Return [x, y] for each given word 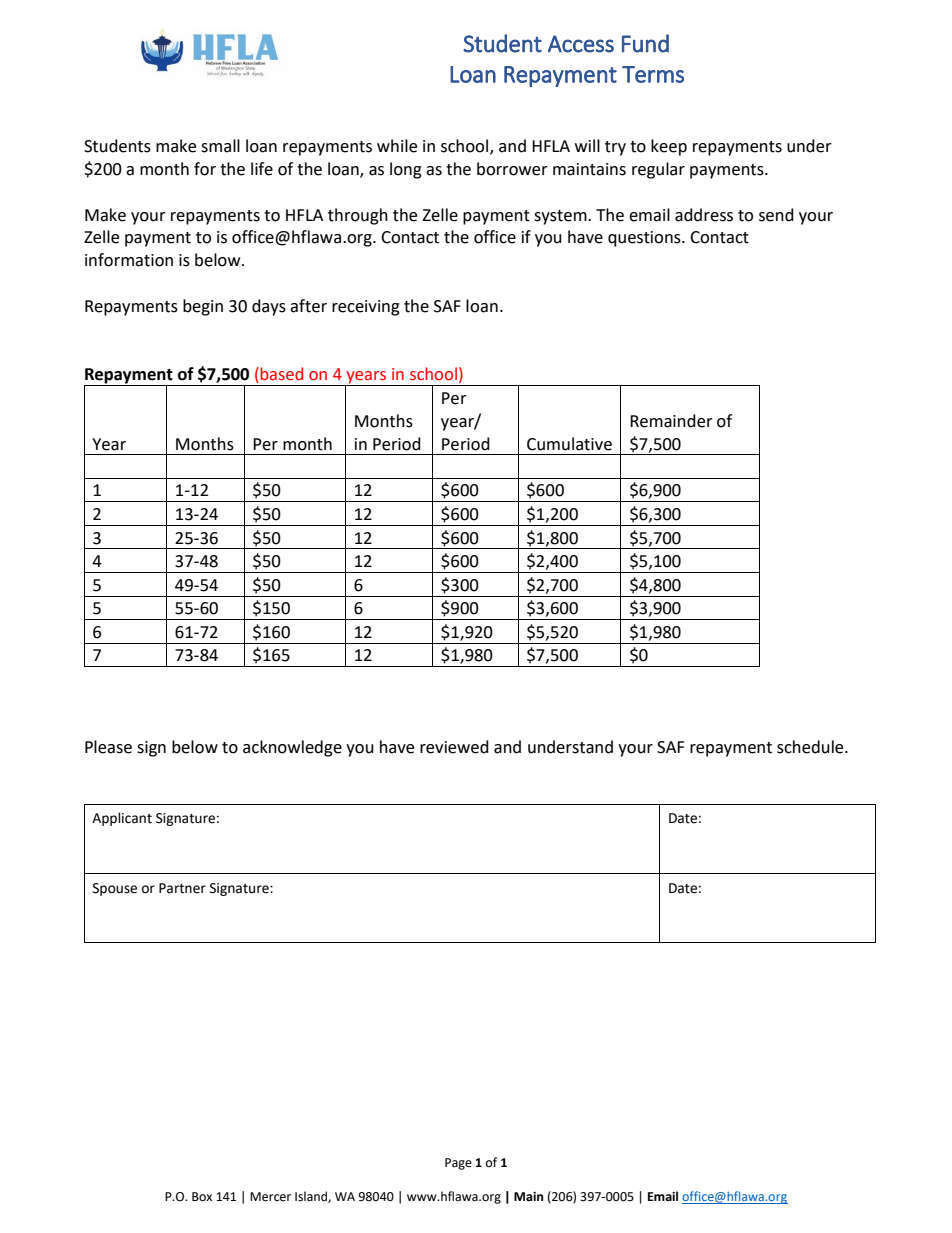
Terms [653, 74]
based [280, 375]
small [220, 146]
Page [458, 1164]
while [397, 146]
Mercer [270, 1197]
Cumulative [569, 444]
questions [645, 239]
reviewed [454, 747]
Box [202, 1197]
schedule [811, 747]
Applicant [122, 819]
